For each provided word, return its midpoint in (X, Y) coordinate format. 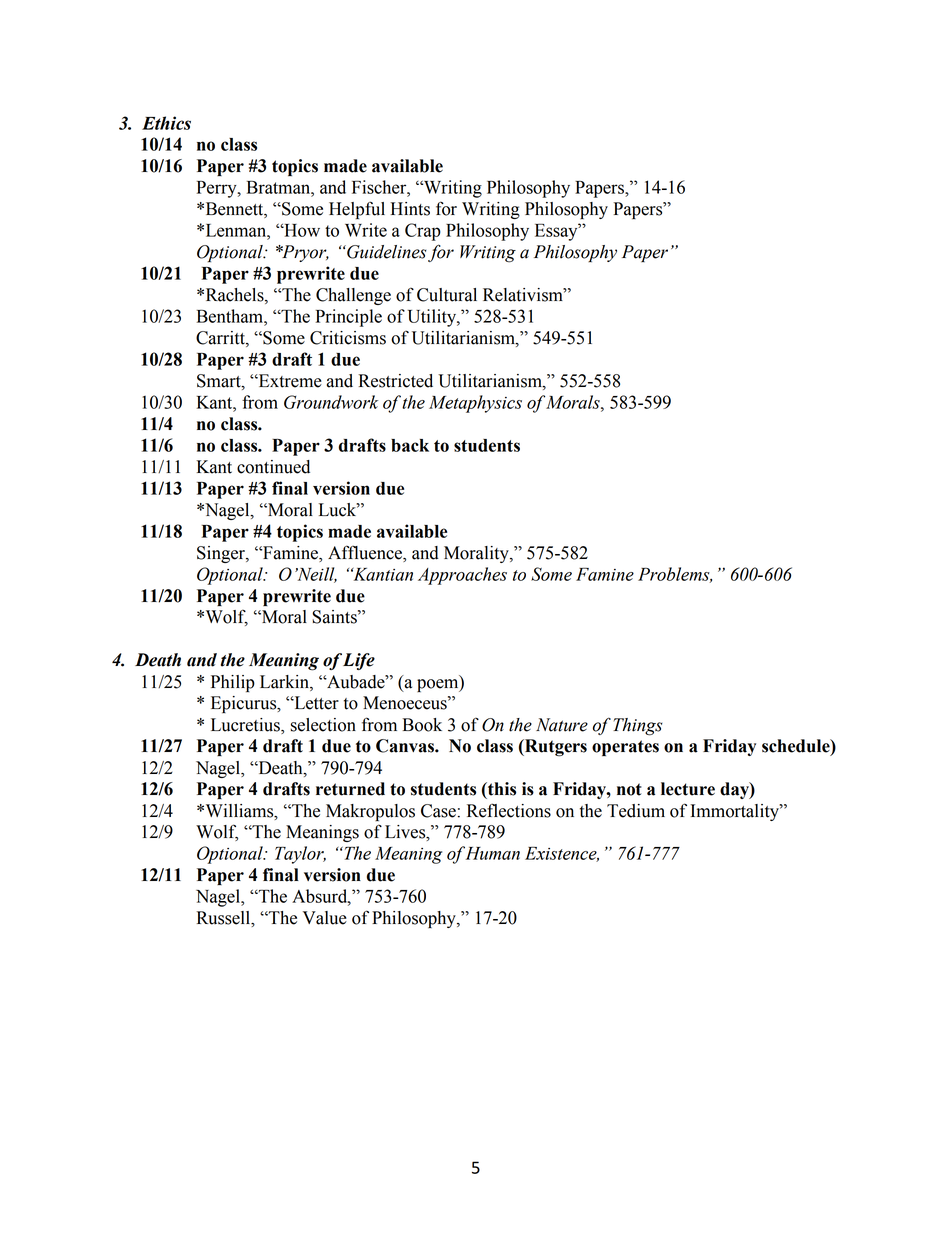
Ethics (166, 123)
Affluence (366, 553)
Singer (222, 554)
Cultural (447, 295)
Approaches (462, 576)
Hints (410, 209)
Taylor (300, 855)
